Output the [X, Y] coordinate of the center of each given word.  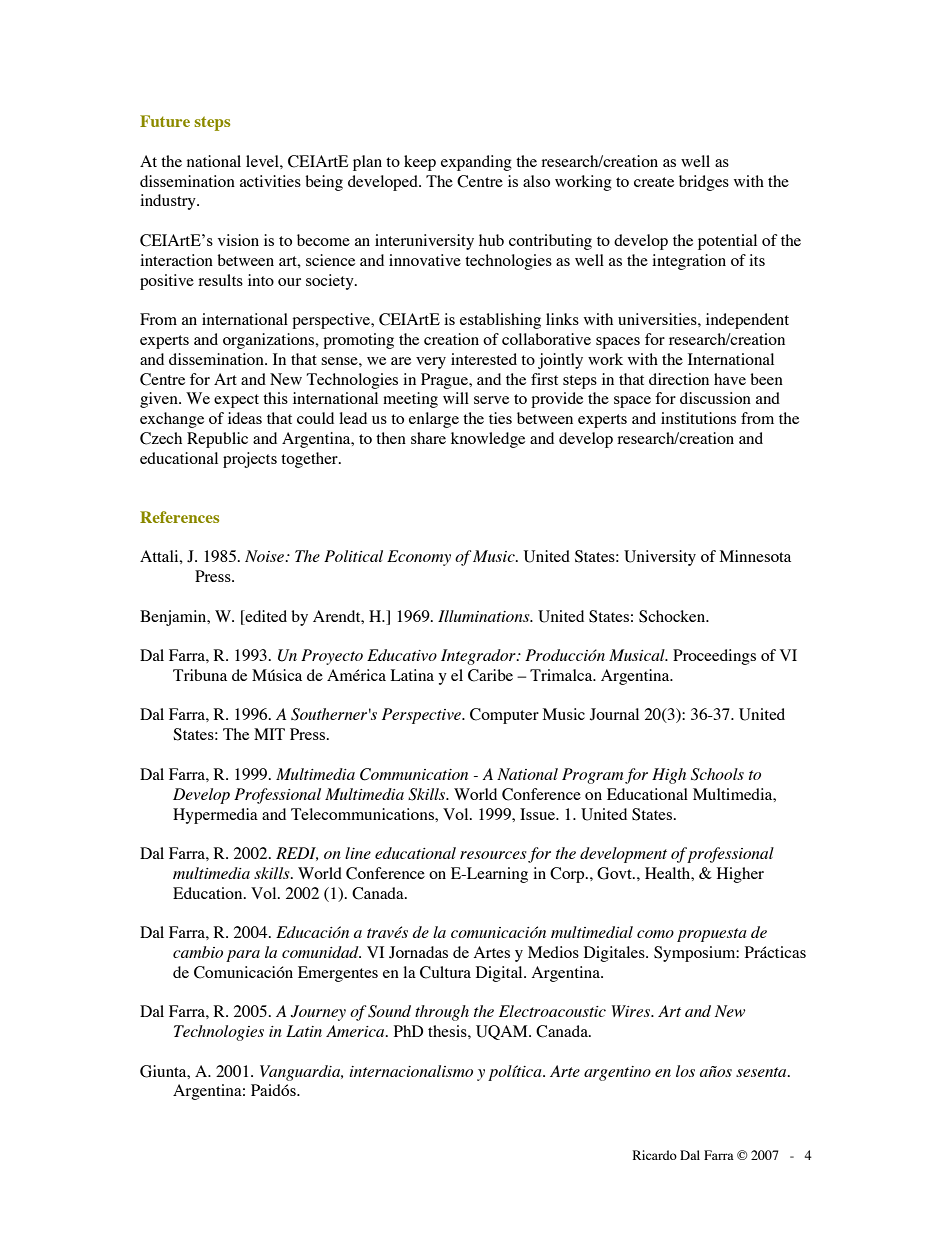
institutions [698, 418]
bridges [704, 183]
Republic [217, 440]
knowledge [488, 440]
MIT [269, 734]
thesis [448, 1031]
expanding [476, 163]
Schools [717, 774]
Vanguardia [301, 1073]
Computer [504, 716]
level [263, 161]
